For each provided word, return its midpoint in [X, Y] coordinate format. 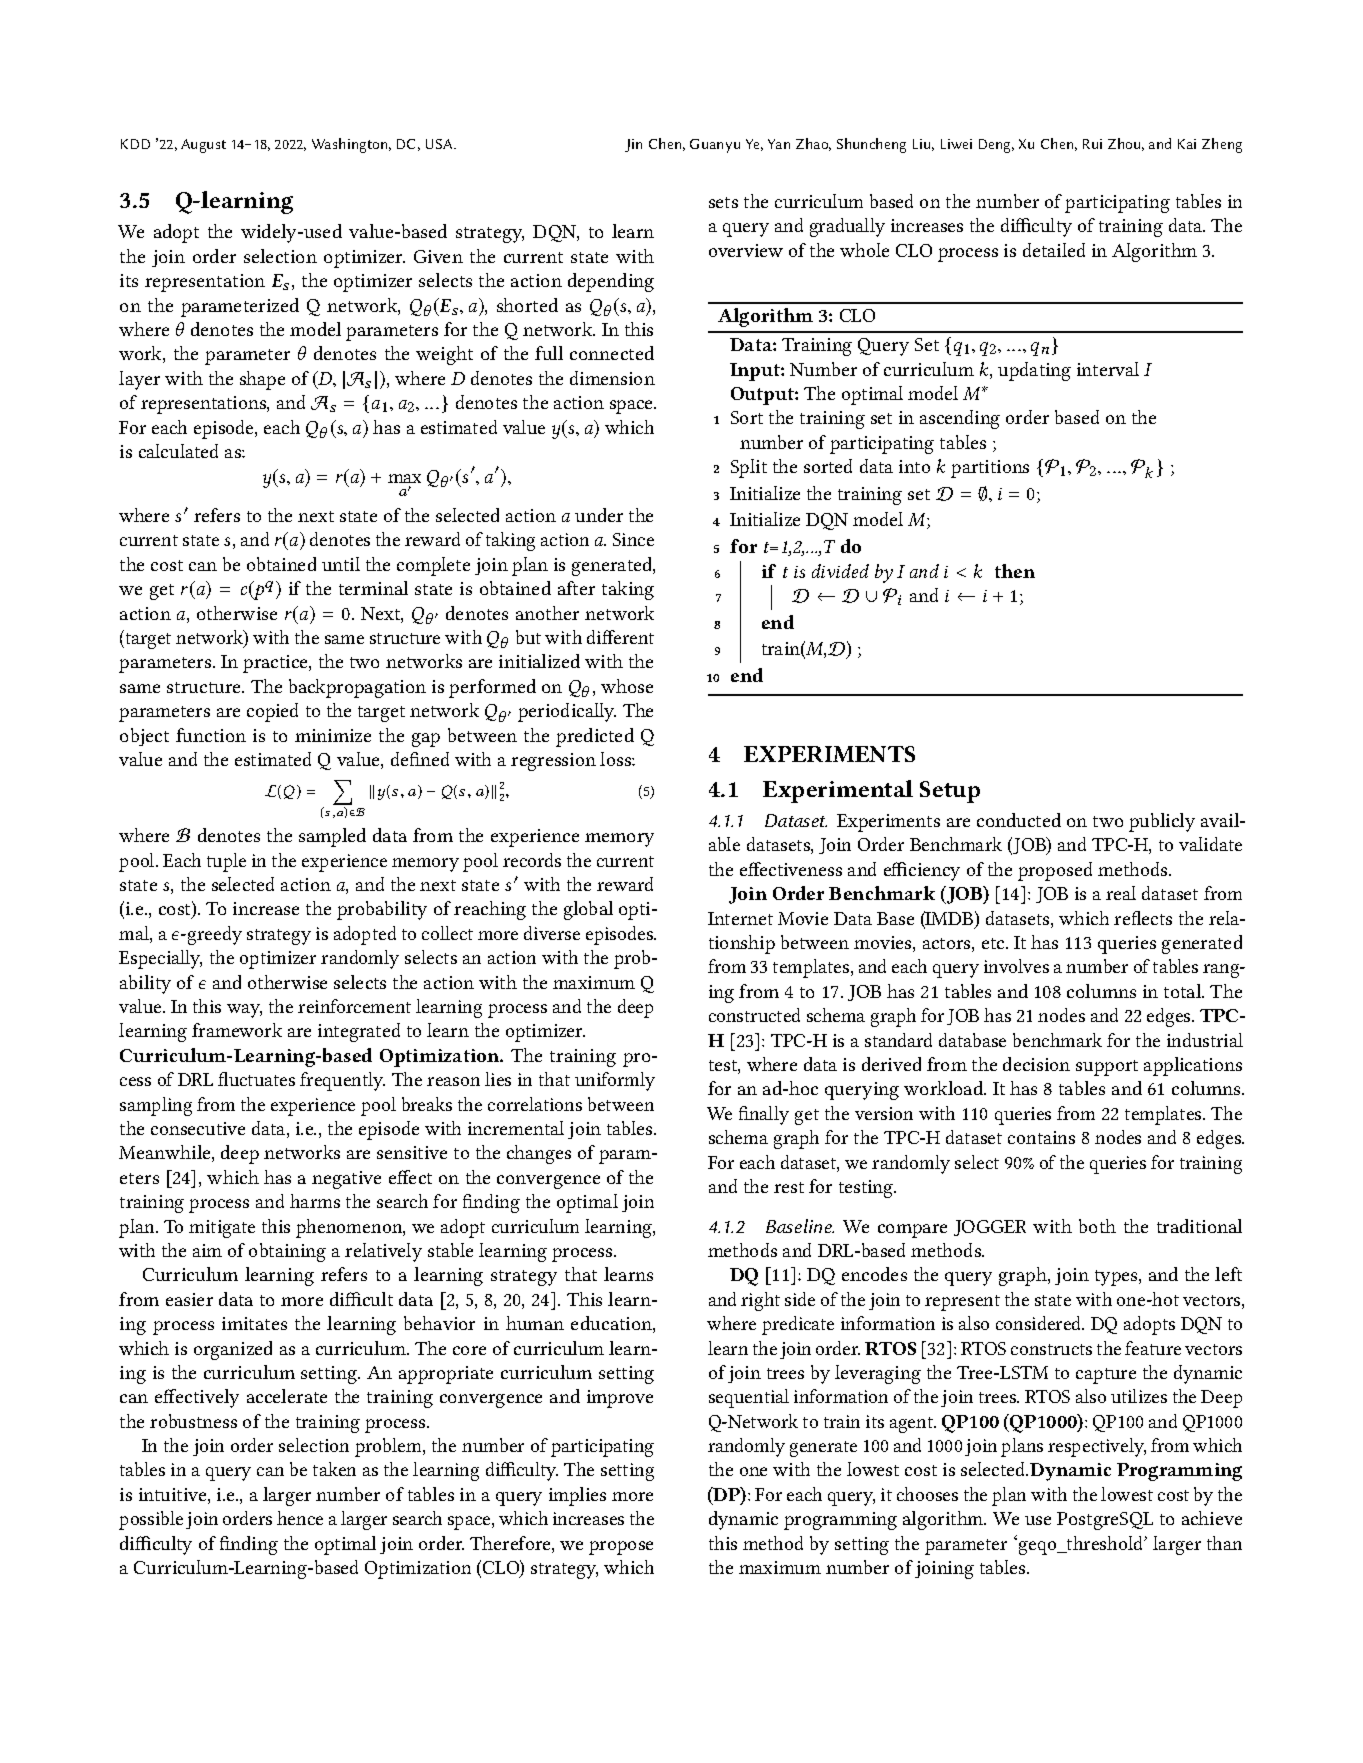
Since [633, 539]
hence [300, 1518]
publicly [1162, 822]
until [341, 564]
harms [315, 1201]
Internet [740, 918]
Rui [1092, 144]
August [203, 146]
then [1015, 571]
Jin [633, 145]
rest [789, 1187]
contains [1041, 1137]
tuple [226, 862]
